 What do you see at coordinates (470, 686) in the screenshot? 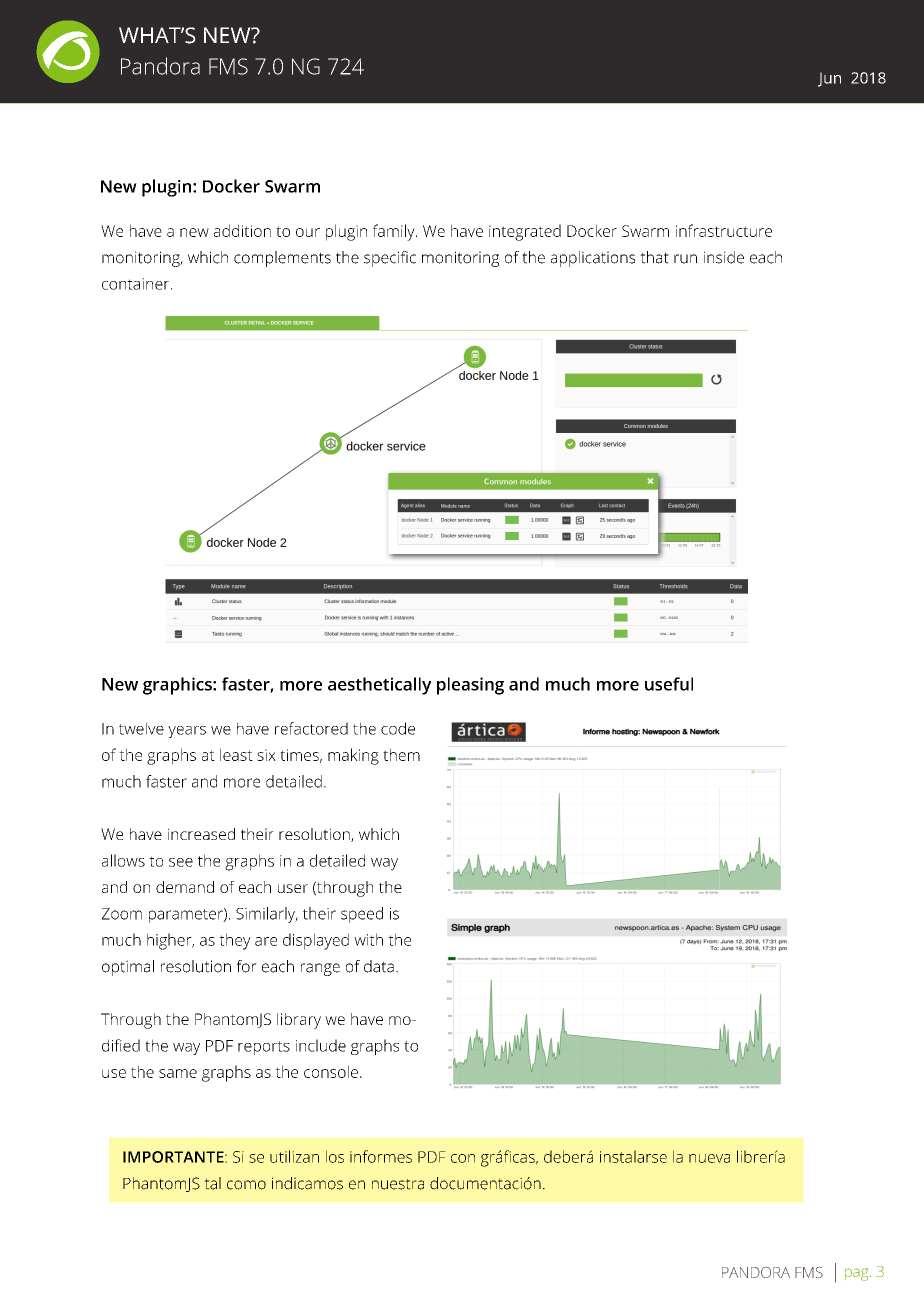
I see `pleasing` at bounding box center [470, 686].
